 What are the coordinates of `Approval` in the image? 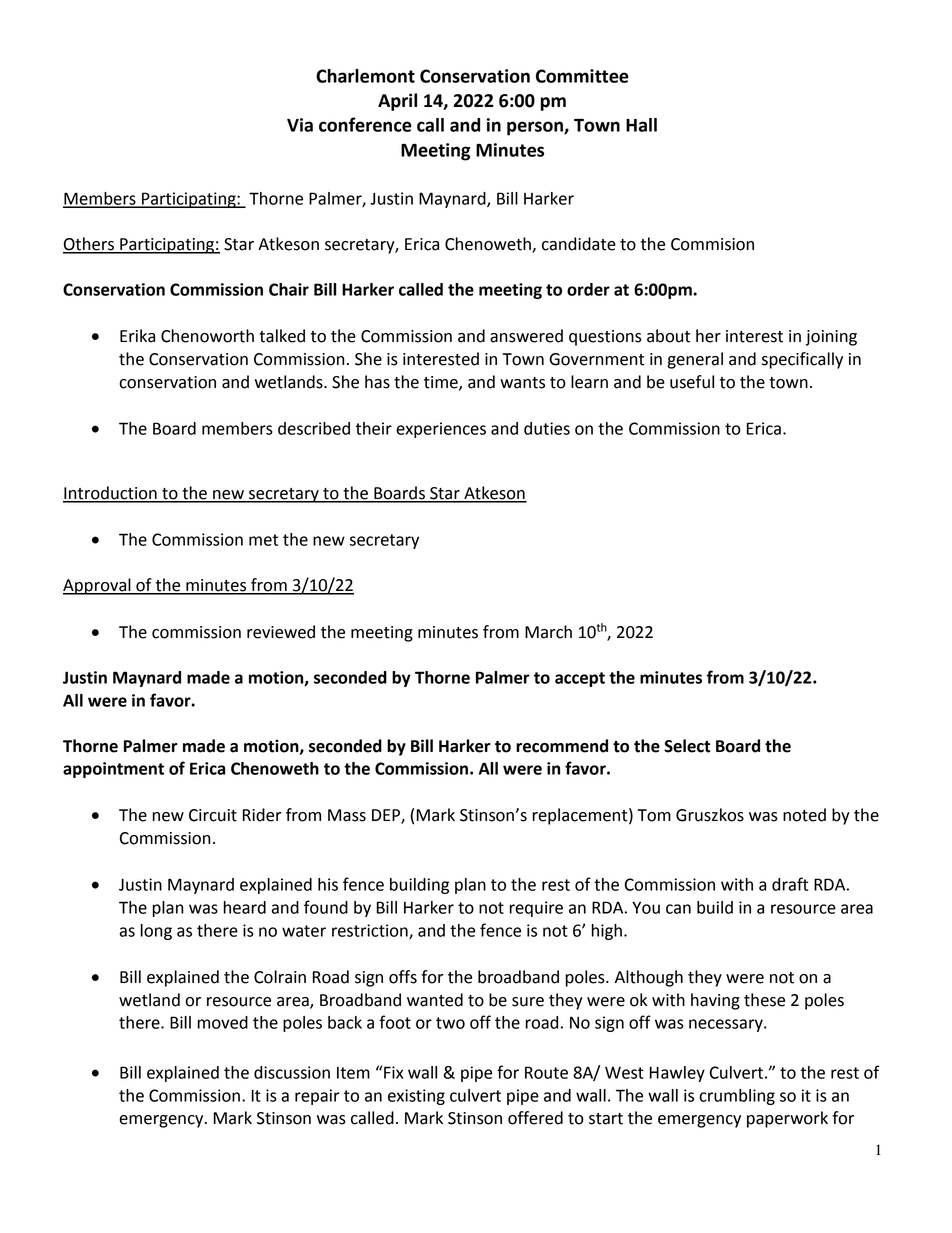 It's located at (98, 586).
